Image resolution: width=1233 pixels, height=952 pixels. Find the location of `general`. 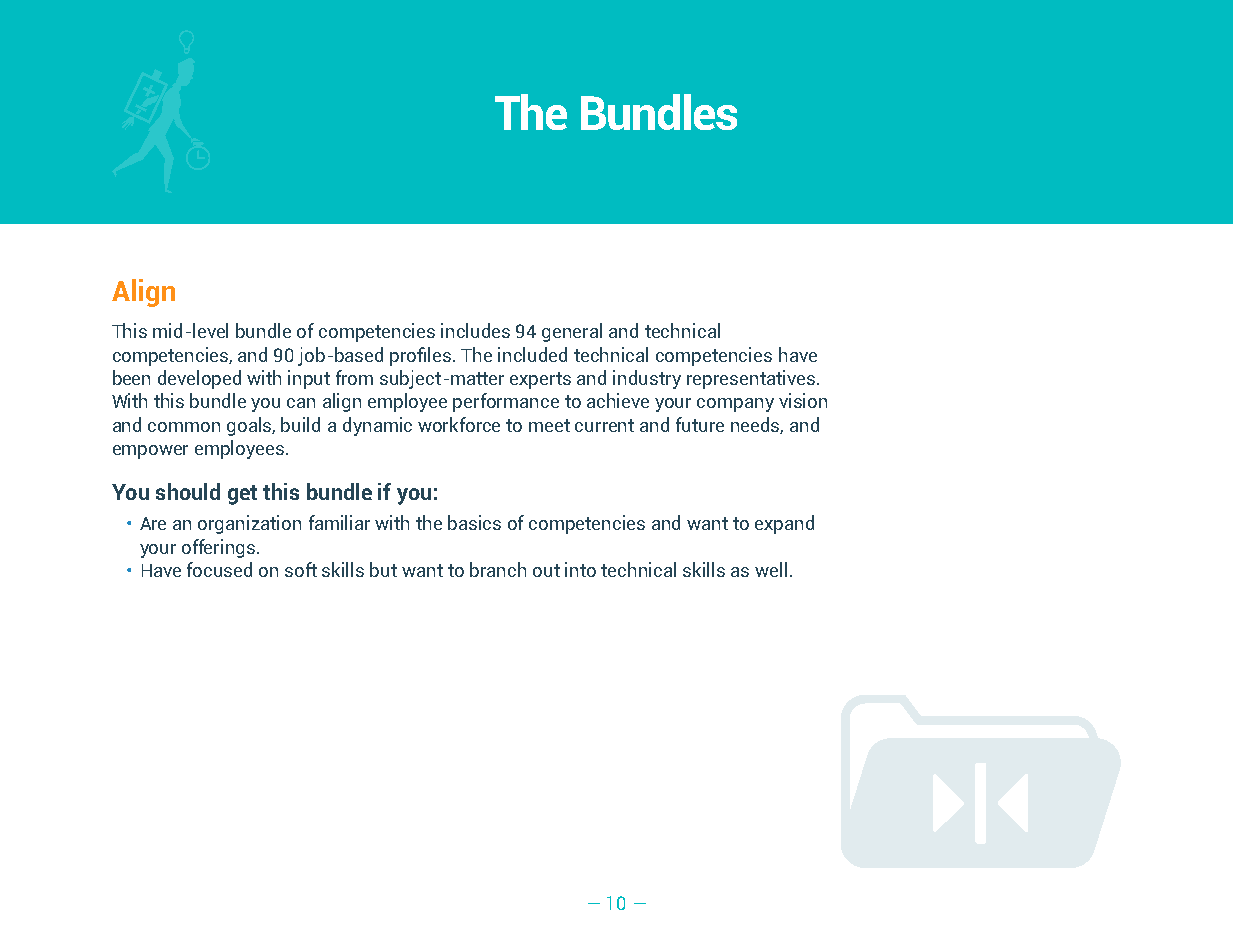

general is located at coordinates (572, 332).
